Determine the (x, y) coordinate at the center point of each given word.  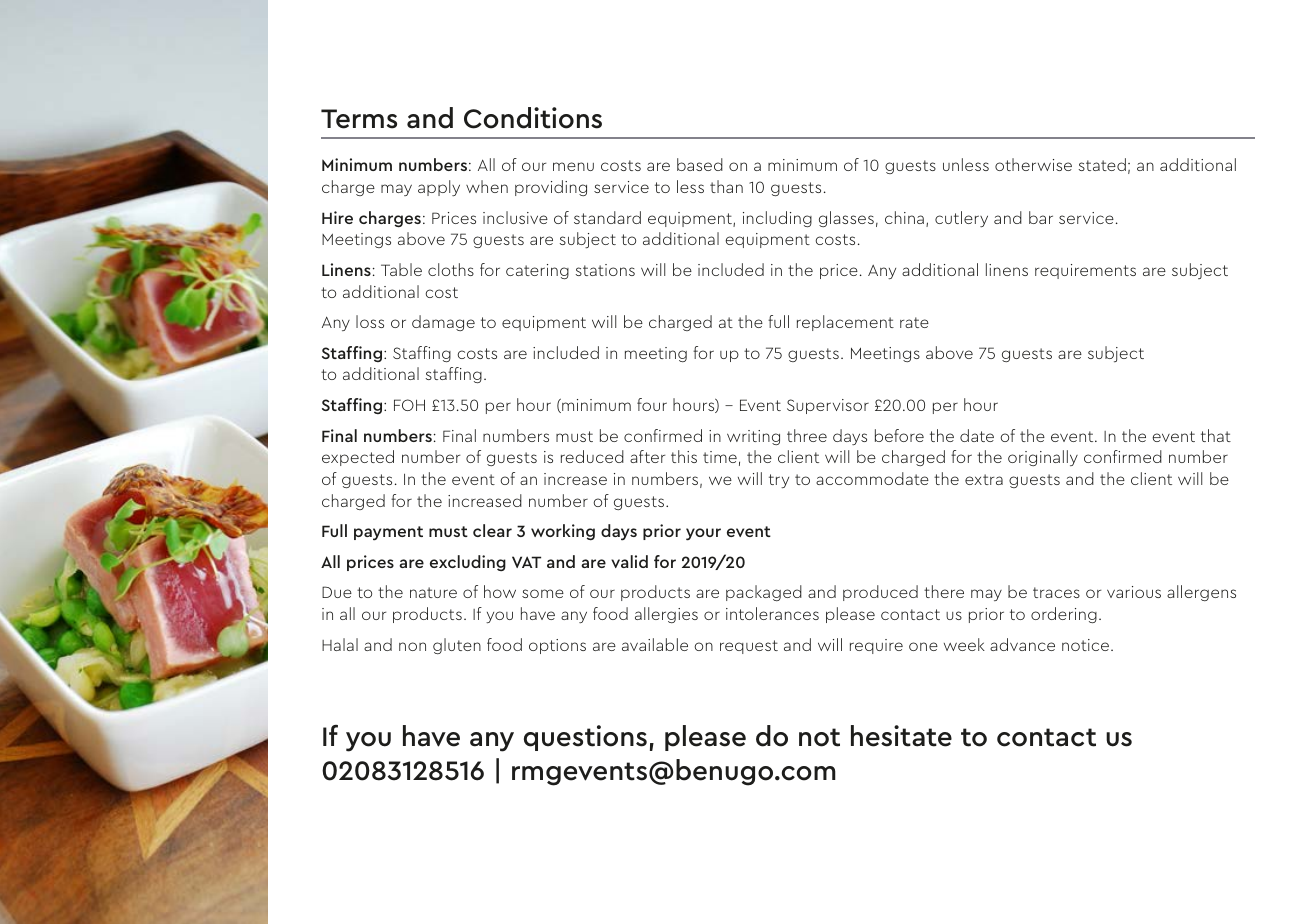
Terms (359, 119)
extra (984, 479)
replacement (845, 323)
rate (914, 322)
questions (585, 738)
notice (1087, 645)
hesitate (901, 736)
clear (492, 530)
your (703, 534)
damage (443, 323)
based (700, 164)
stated (1102, 164)
